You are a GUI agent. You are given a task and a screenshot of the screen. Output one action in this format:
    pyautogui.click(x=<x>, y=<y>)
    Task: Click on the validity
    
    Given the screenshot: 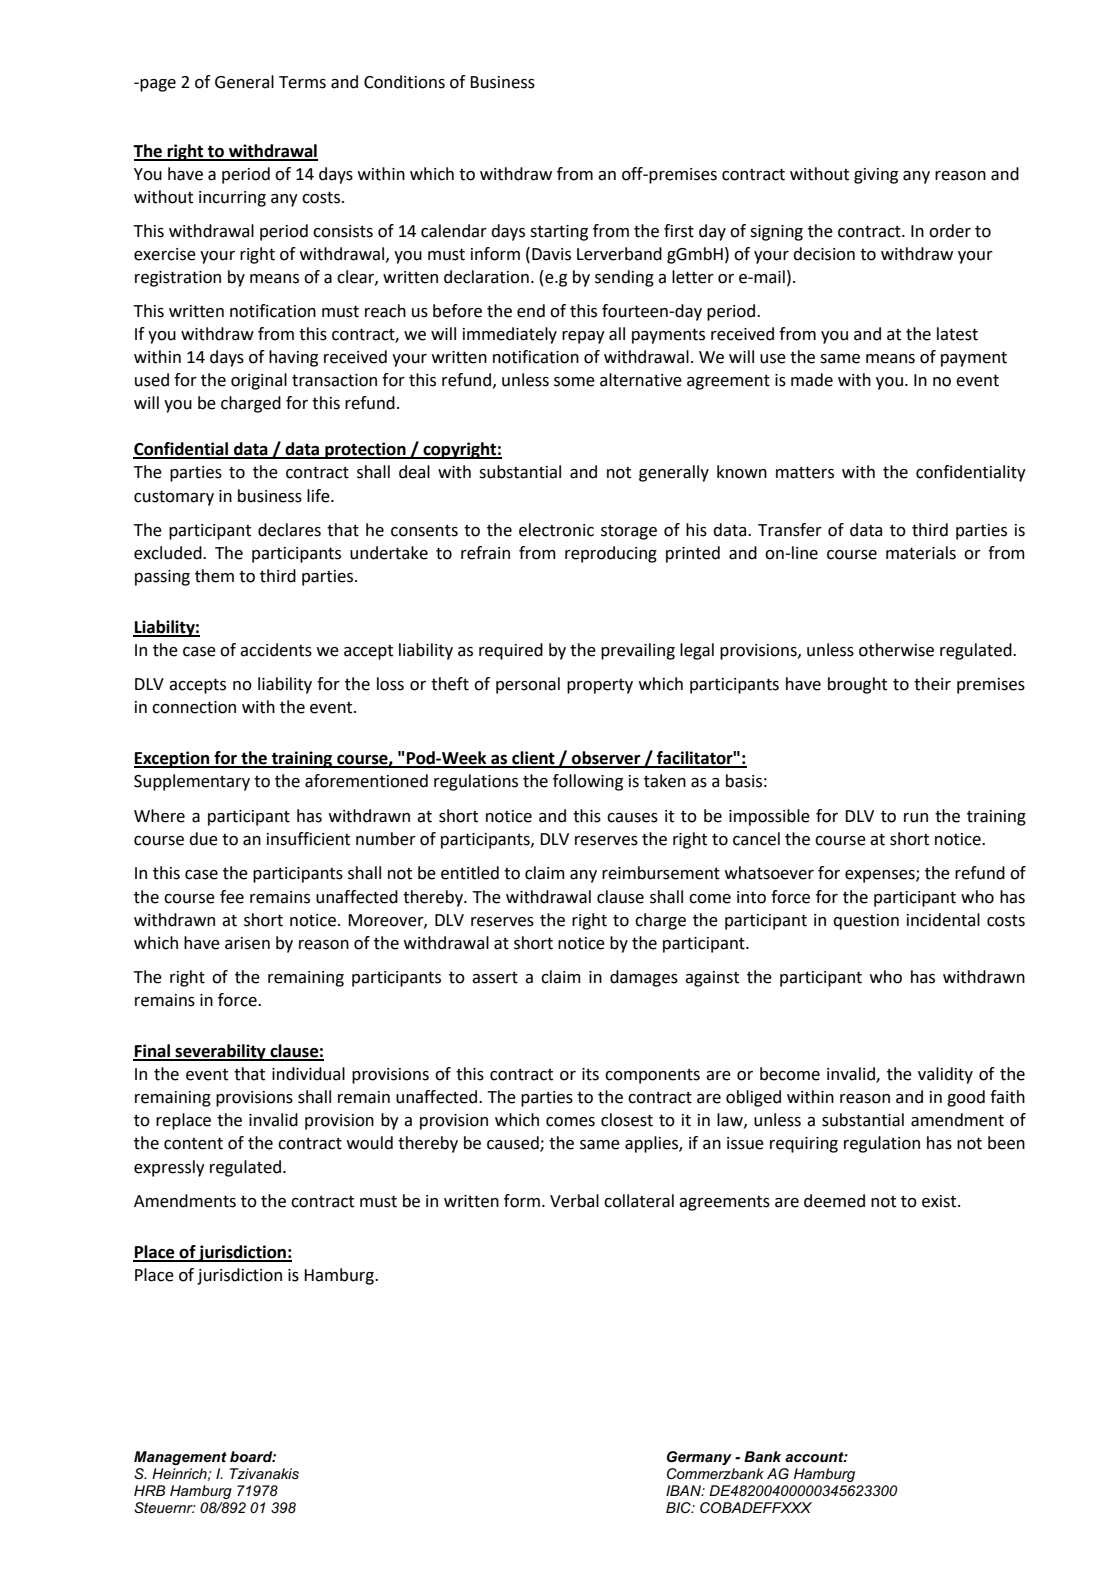 What is the action you would take?
    pyautogui.click(x=945, y=1075)
